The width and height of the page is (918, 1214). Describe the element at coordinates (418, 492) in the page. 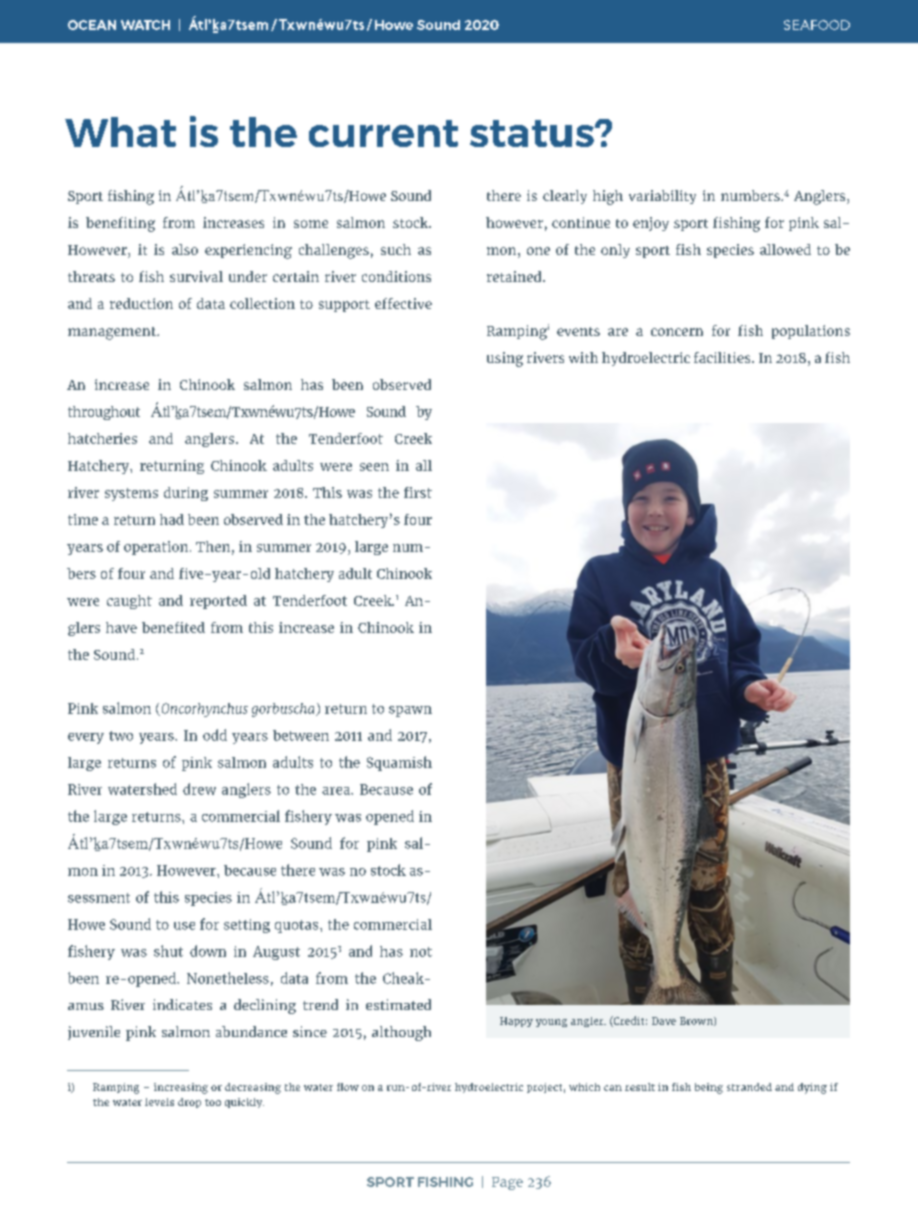

I see `first` at that location.
